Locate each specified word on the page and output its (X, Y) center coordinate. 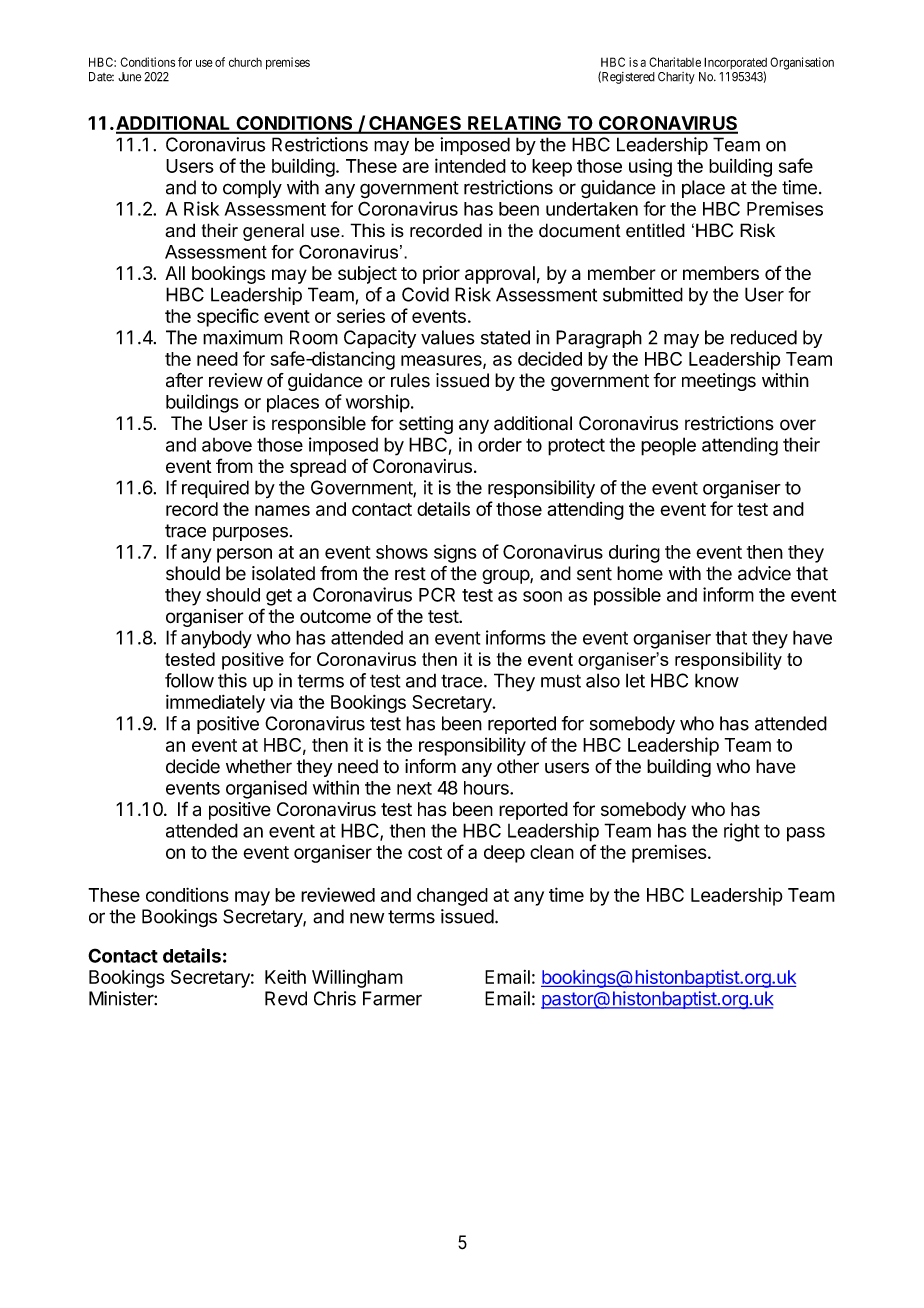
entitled (655, 230)
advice (764, 573)
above (227, 445)
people (668, 446)
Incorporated (735, 64)
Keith (285, 977)
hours (487, 788)
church (245, 62)
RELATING (514, 124)
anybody (216, 639)
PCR (437, 594)
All (175, 273)
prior (441, 275)
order (500, 444)
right (742, 832)
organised (266, 789)
